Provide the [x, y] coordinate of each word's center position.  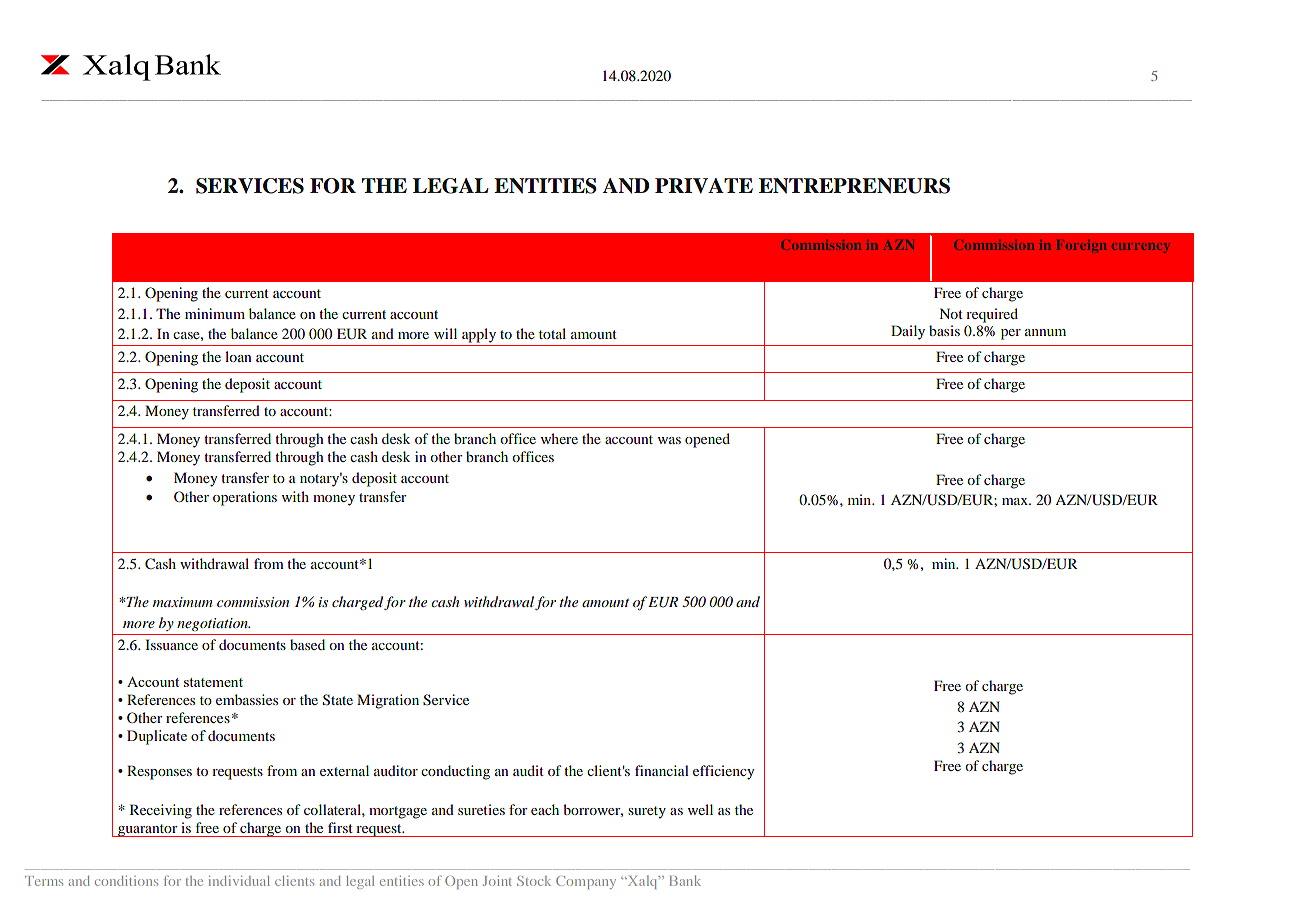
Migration [388, 701]
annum [1045, 332]
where [559, 438]
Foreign [1082, 246]
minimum [215, 313]
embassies [247, 699]
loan [238, 356]
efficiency [723, 772]
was [669, 440]
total [552, 333]
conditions [126, 881]
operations [245, 498]
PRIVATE [704, 186]
